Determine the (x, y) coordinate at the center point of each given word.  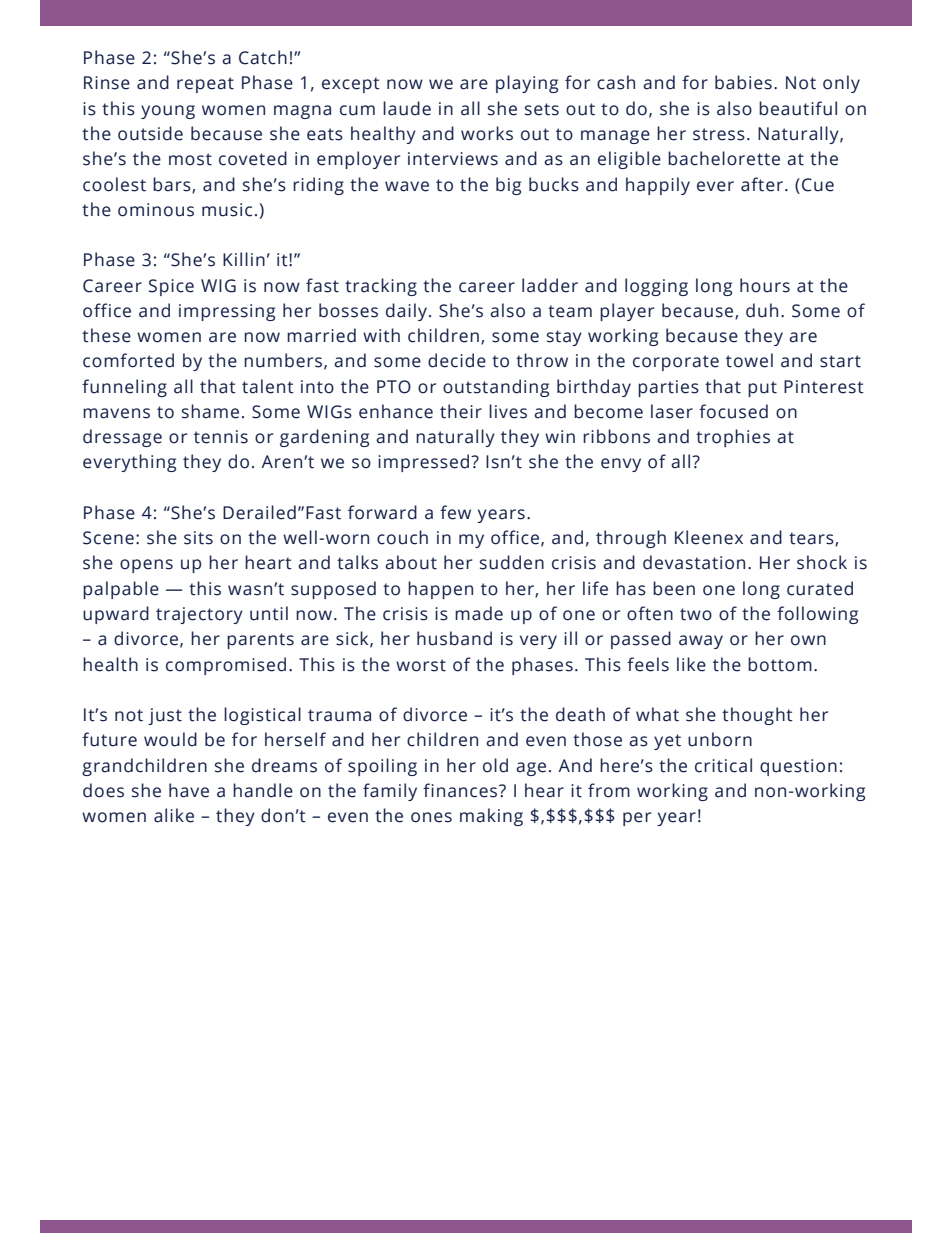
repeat (205, 85)
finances (461, 790)
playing (527, 84)
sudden (512, 562)
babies (743, 82)
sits (198, 538)
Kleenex (709, 537)
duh (762, 310)
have (189, 790)
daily (406, 312)
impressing (227, 312)
